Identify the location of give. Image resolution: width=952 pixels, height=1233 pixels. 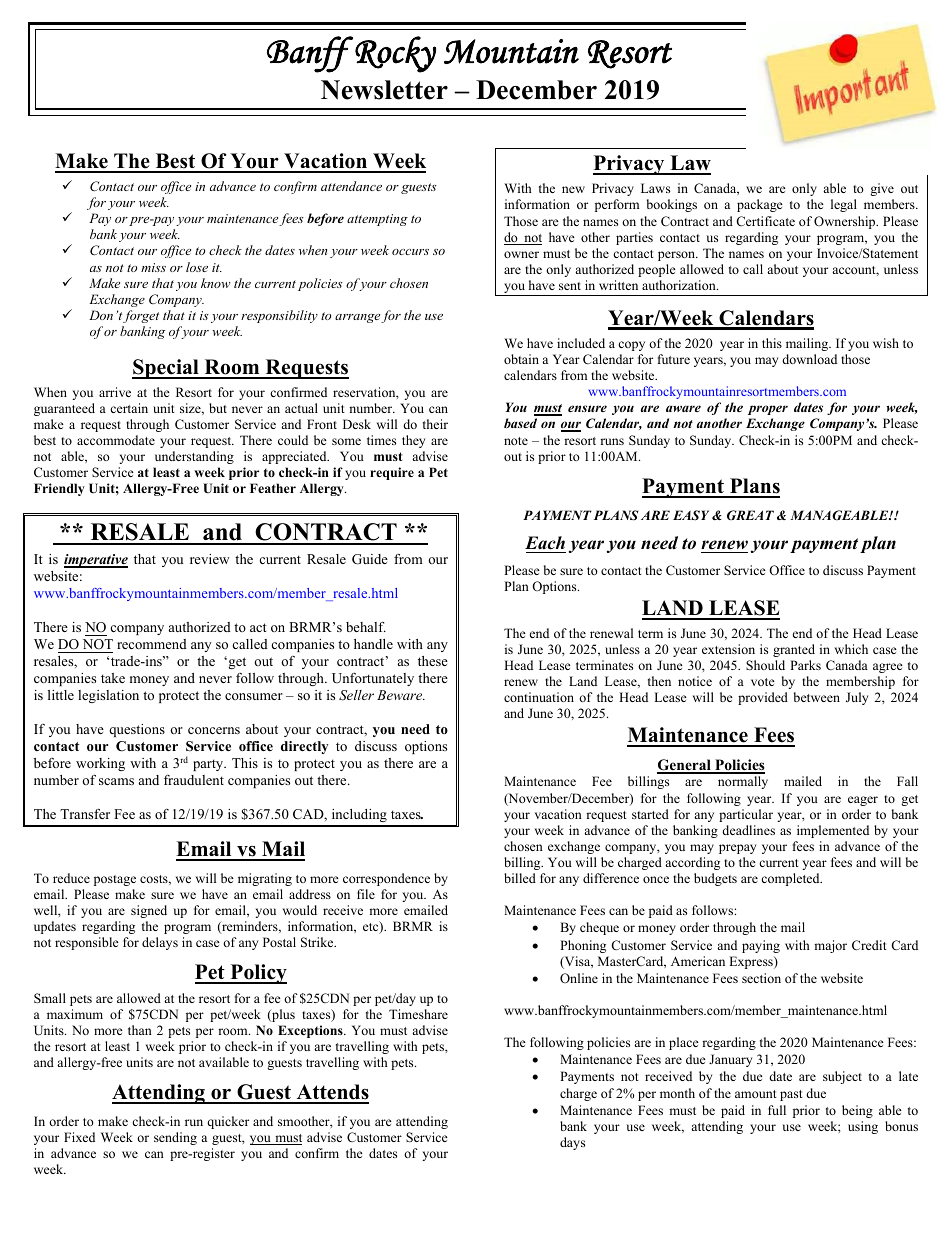
(882, 189).
